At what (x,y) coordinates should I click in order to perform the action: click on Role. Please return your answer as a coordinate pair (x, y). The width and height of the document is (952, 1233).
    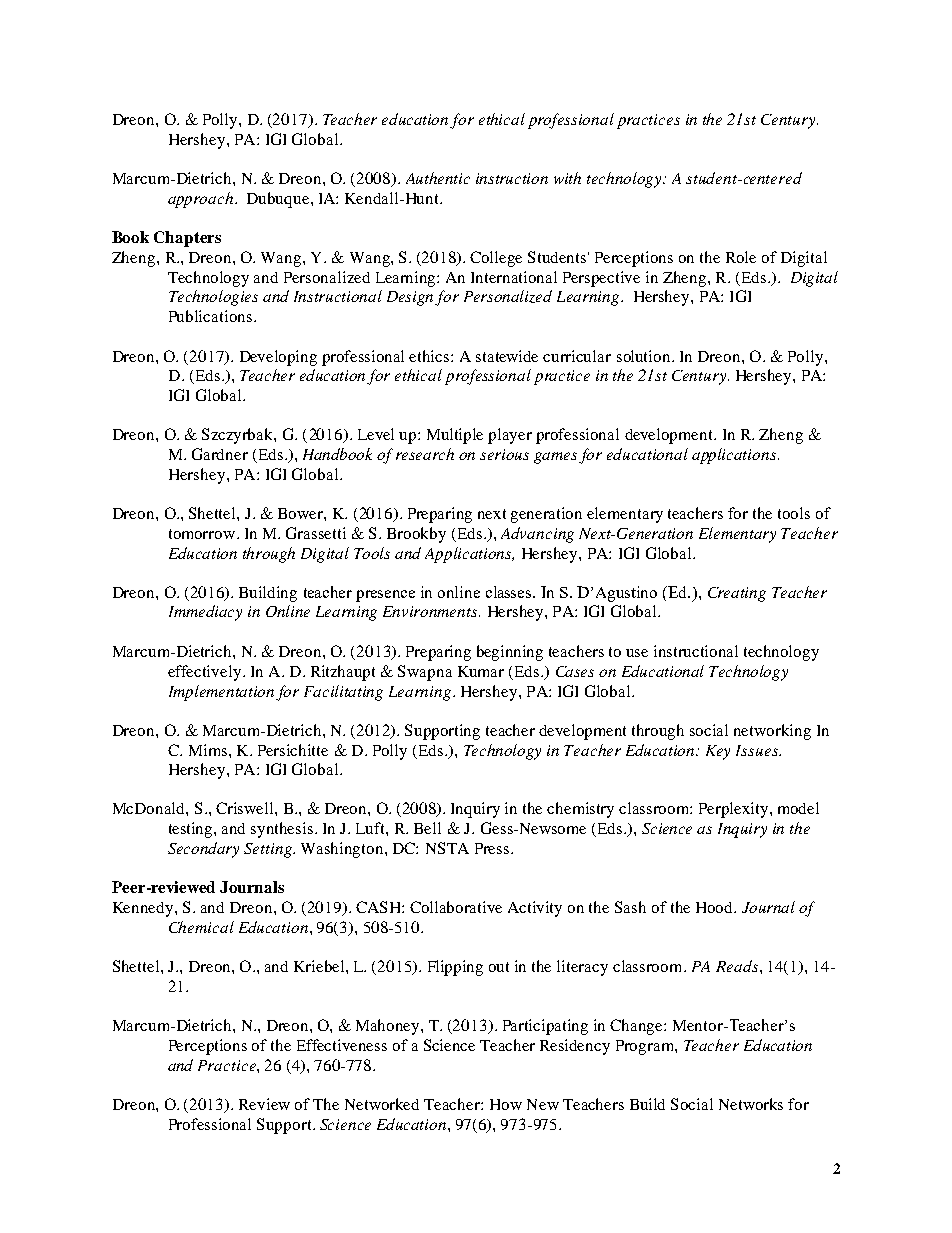
    Looking at the image, I should click on (741, 257).
